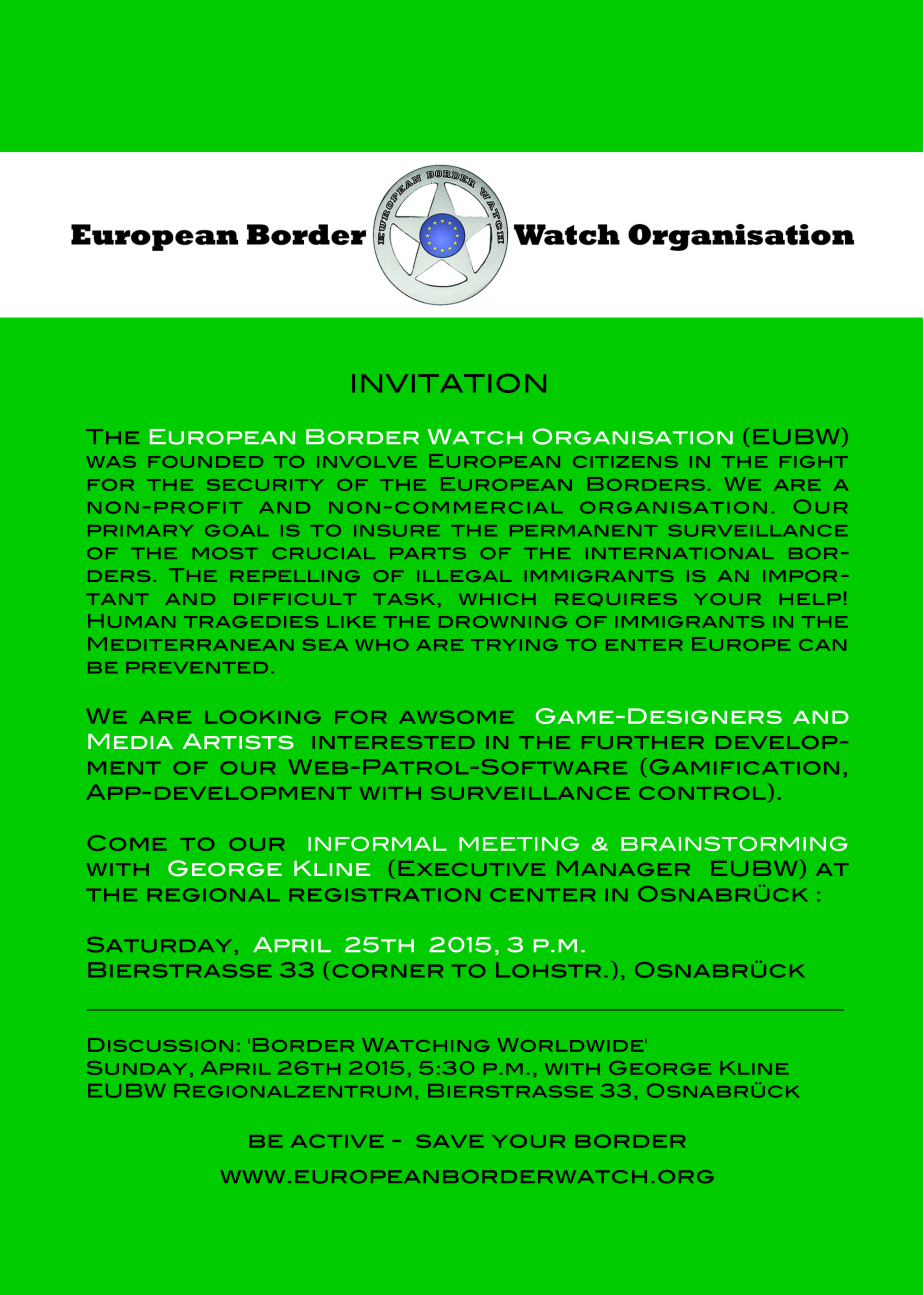 This screenshot has height=1295, width=924. I want to click on fight, so click(814, 462).
